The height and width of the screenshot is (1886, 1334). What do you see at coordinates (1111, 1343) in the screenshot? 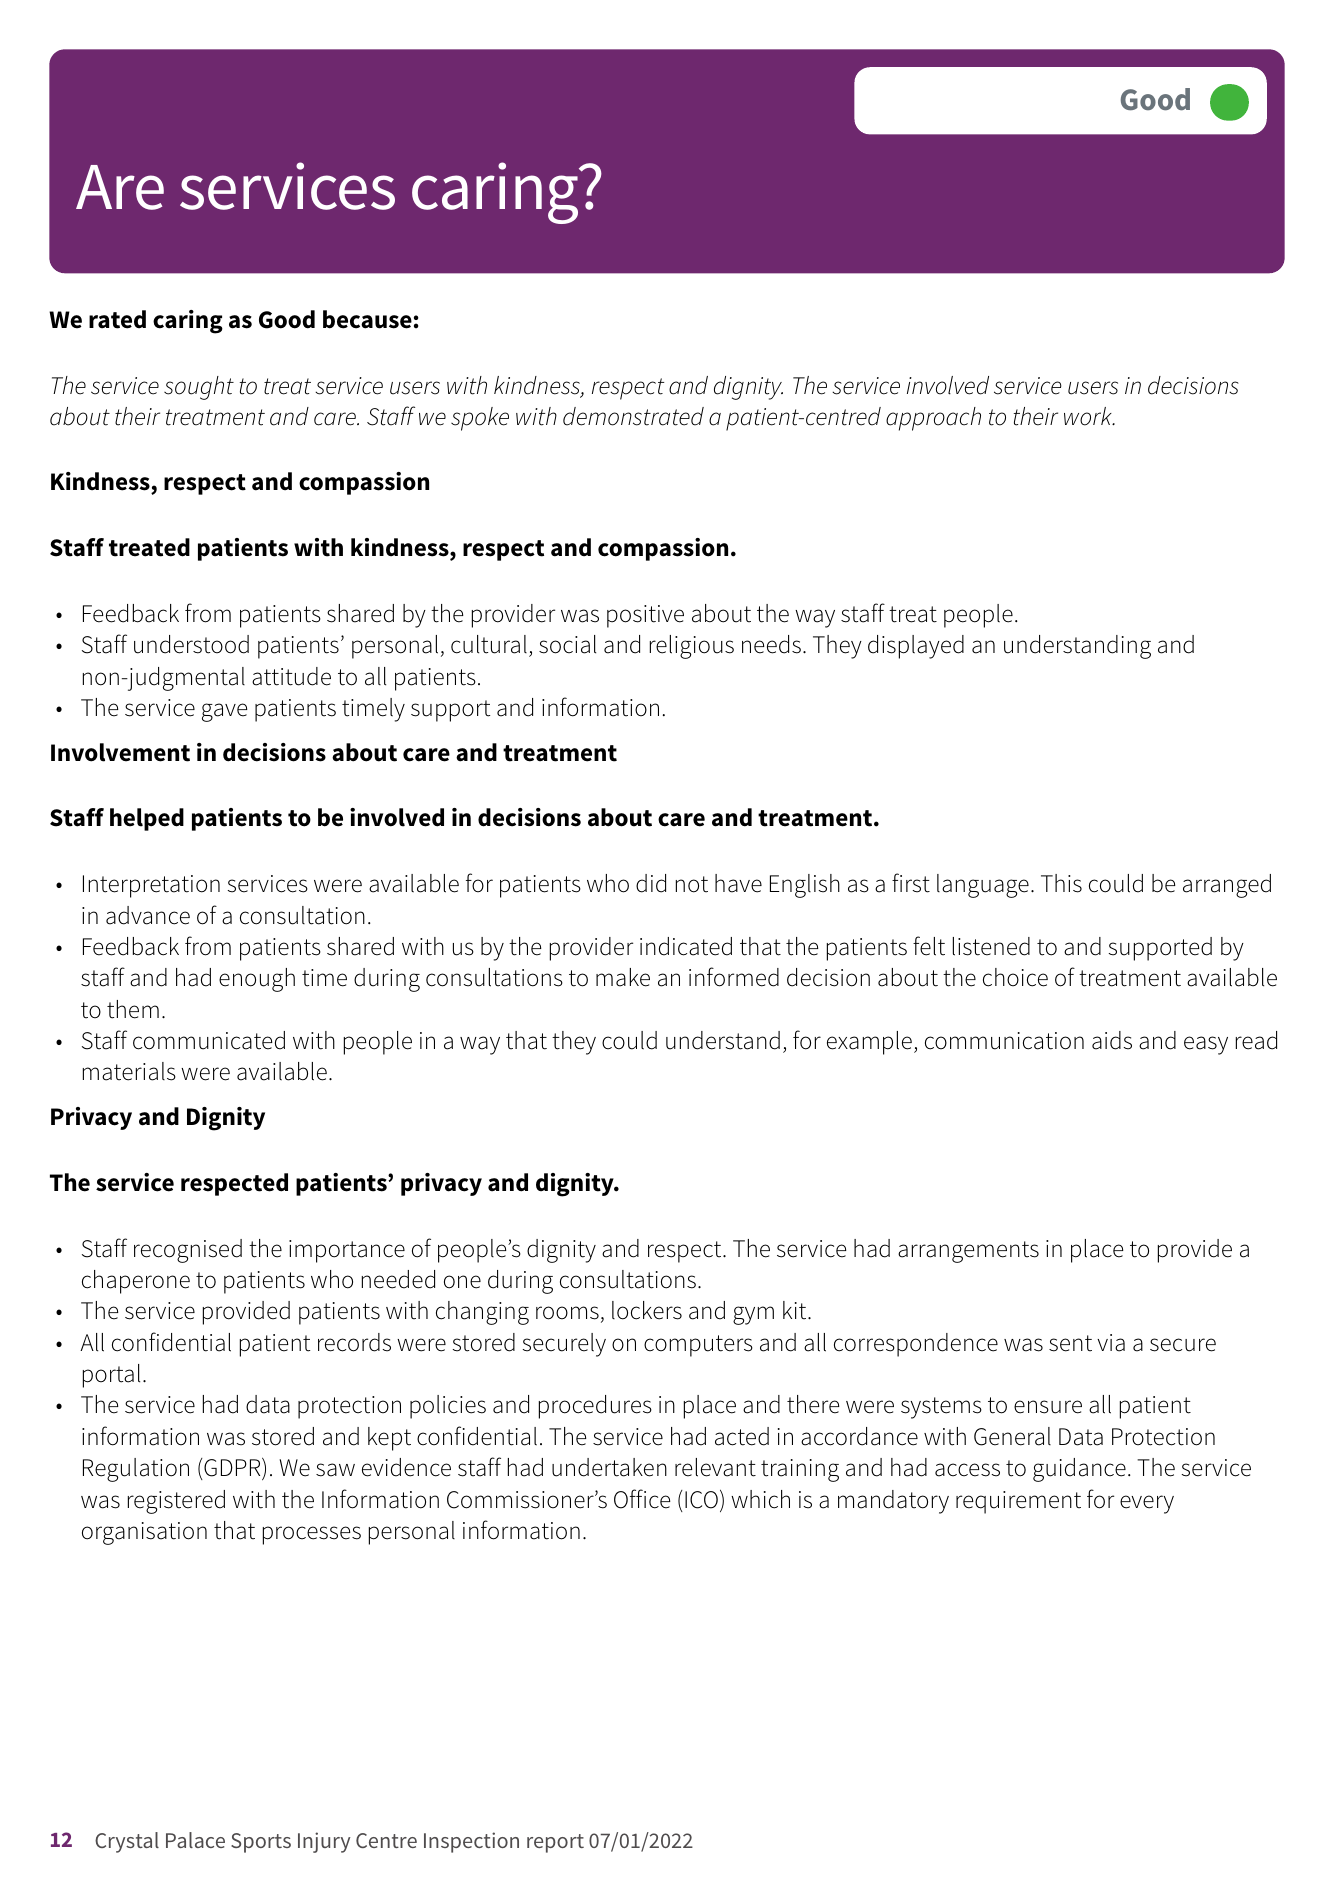
I see `via` at bounding box center [1111, 1343].
